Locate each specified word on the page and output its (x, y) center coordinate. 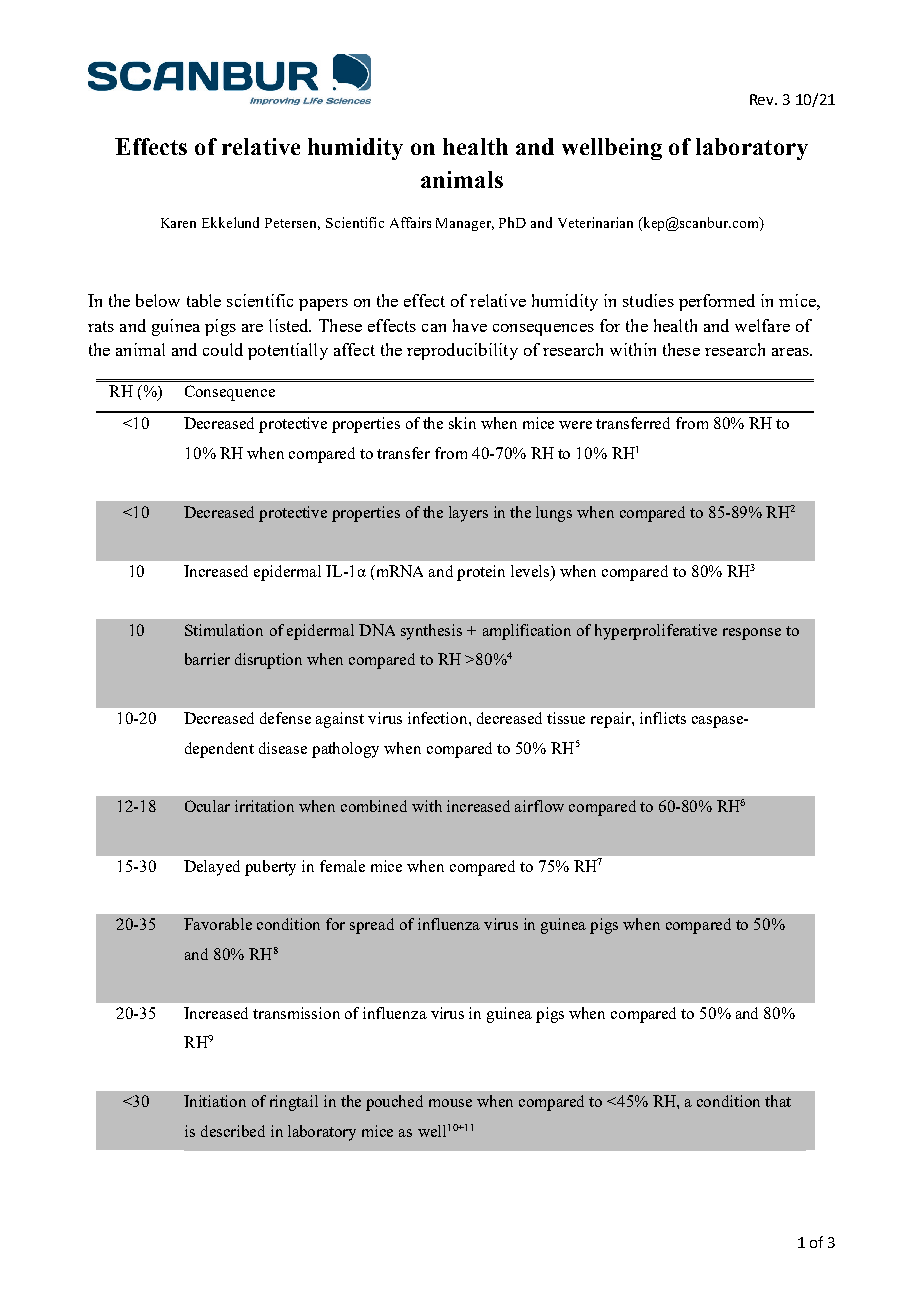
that (778, 1101)
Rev (763, 99)
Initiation (215, 1101)
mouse (450, 1103)
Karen (178, 223)
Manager (465, 224)
